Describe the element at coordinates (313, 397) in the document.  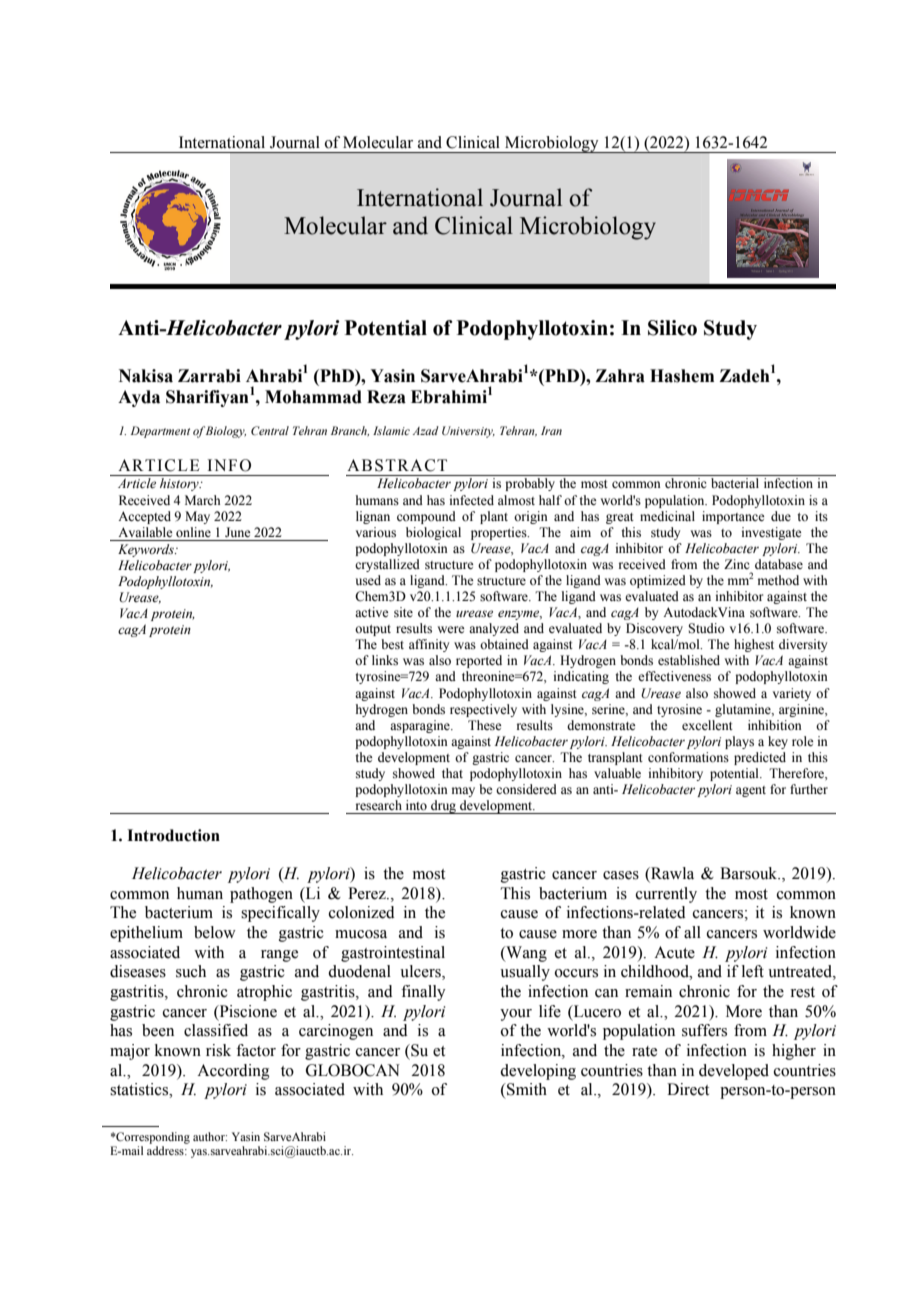
I see `Mohammad` at that location.
